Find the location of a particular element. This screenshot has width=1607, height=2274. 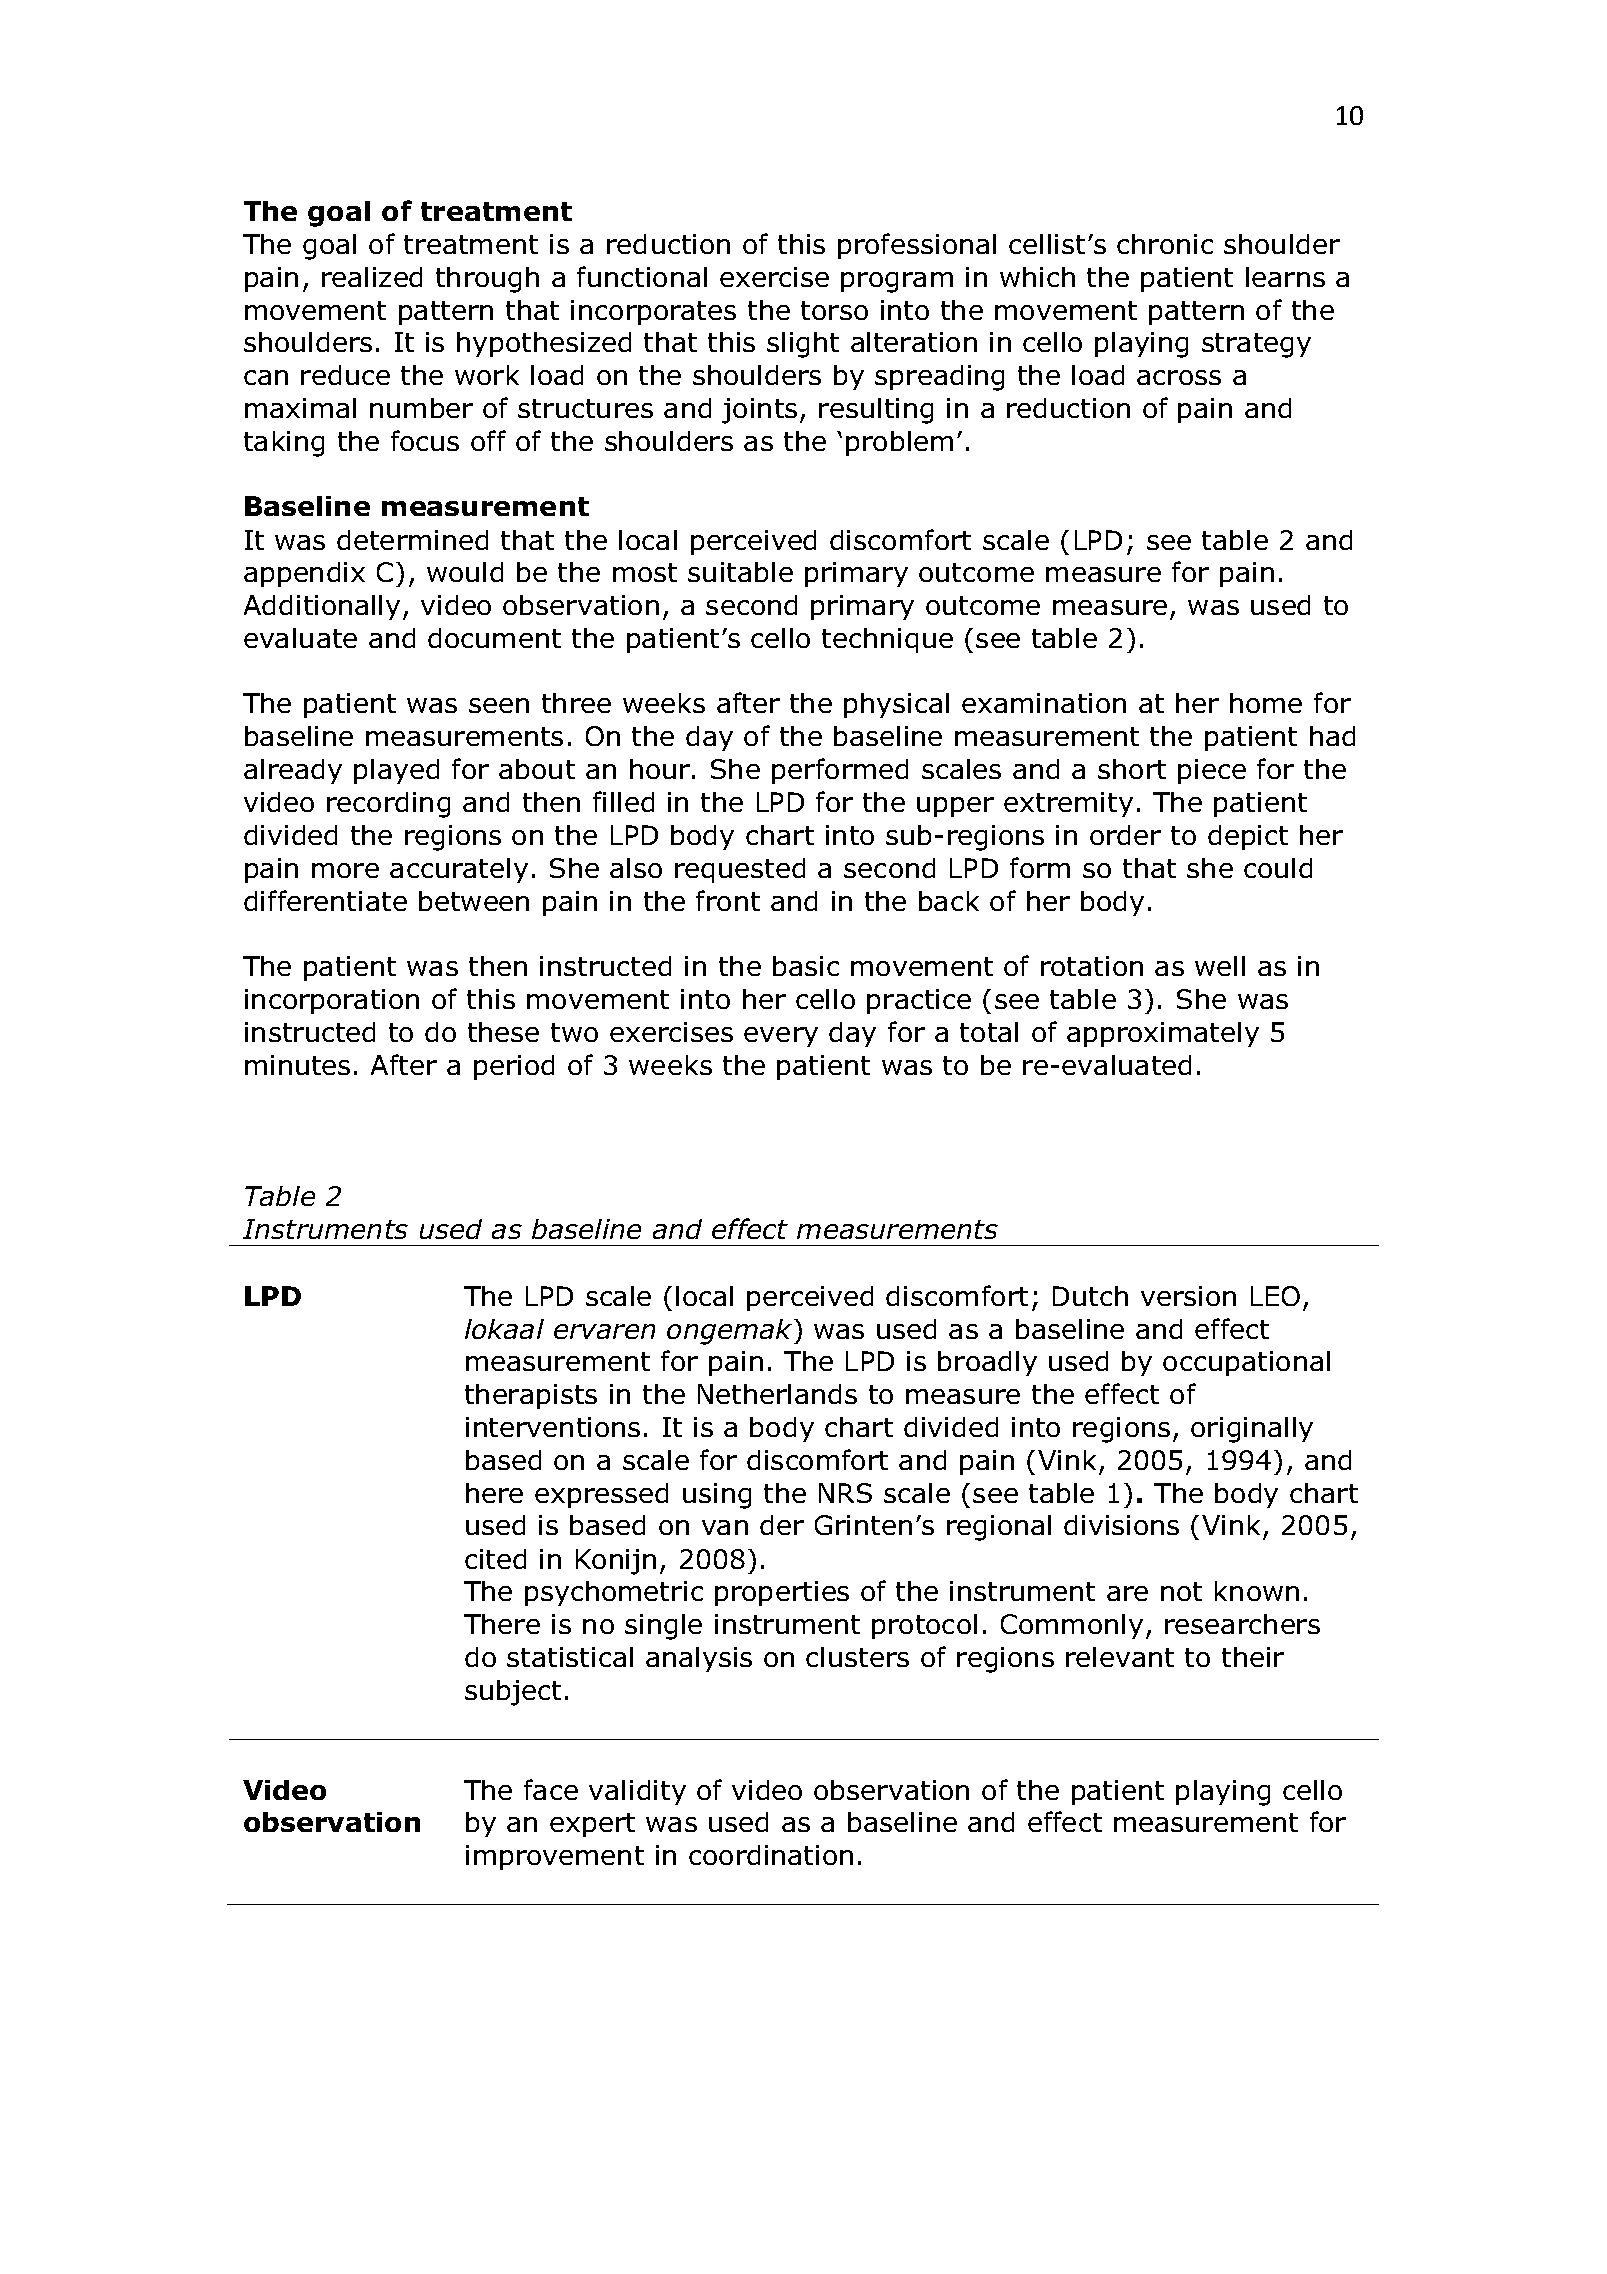

approximately is located at coordinates (1163, 1034).
